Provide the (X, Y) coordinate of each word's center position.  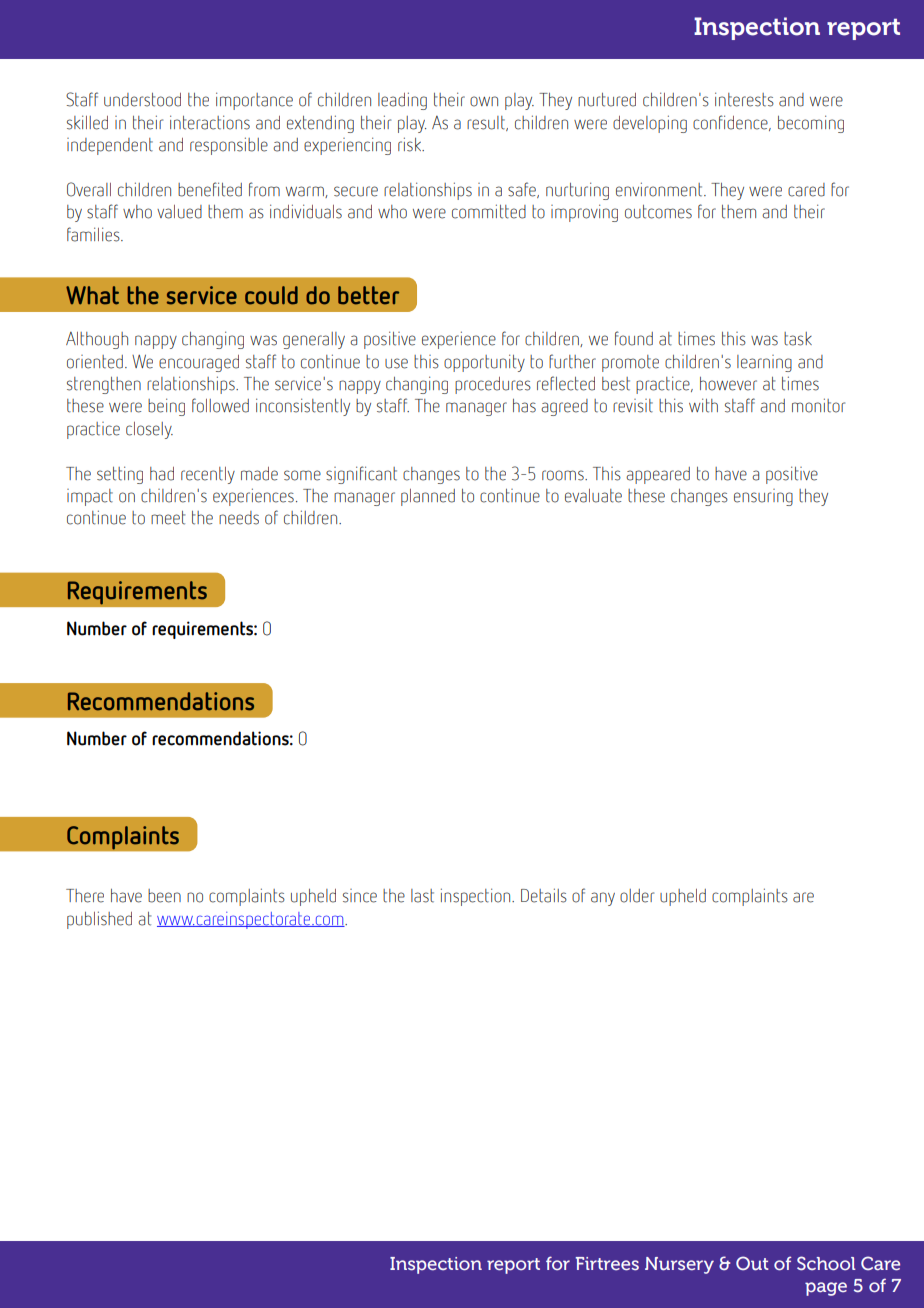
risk (411, 144)
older (637, 896)
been (164, 896)
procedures (493, 385)
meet (168, 518)
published (99, 920)
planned (428, 497)
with (703, 405)
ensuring (763, 497)
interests (744, 99)
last (422, 896)
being (166, 407)
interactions (210, 122)
